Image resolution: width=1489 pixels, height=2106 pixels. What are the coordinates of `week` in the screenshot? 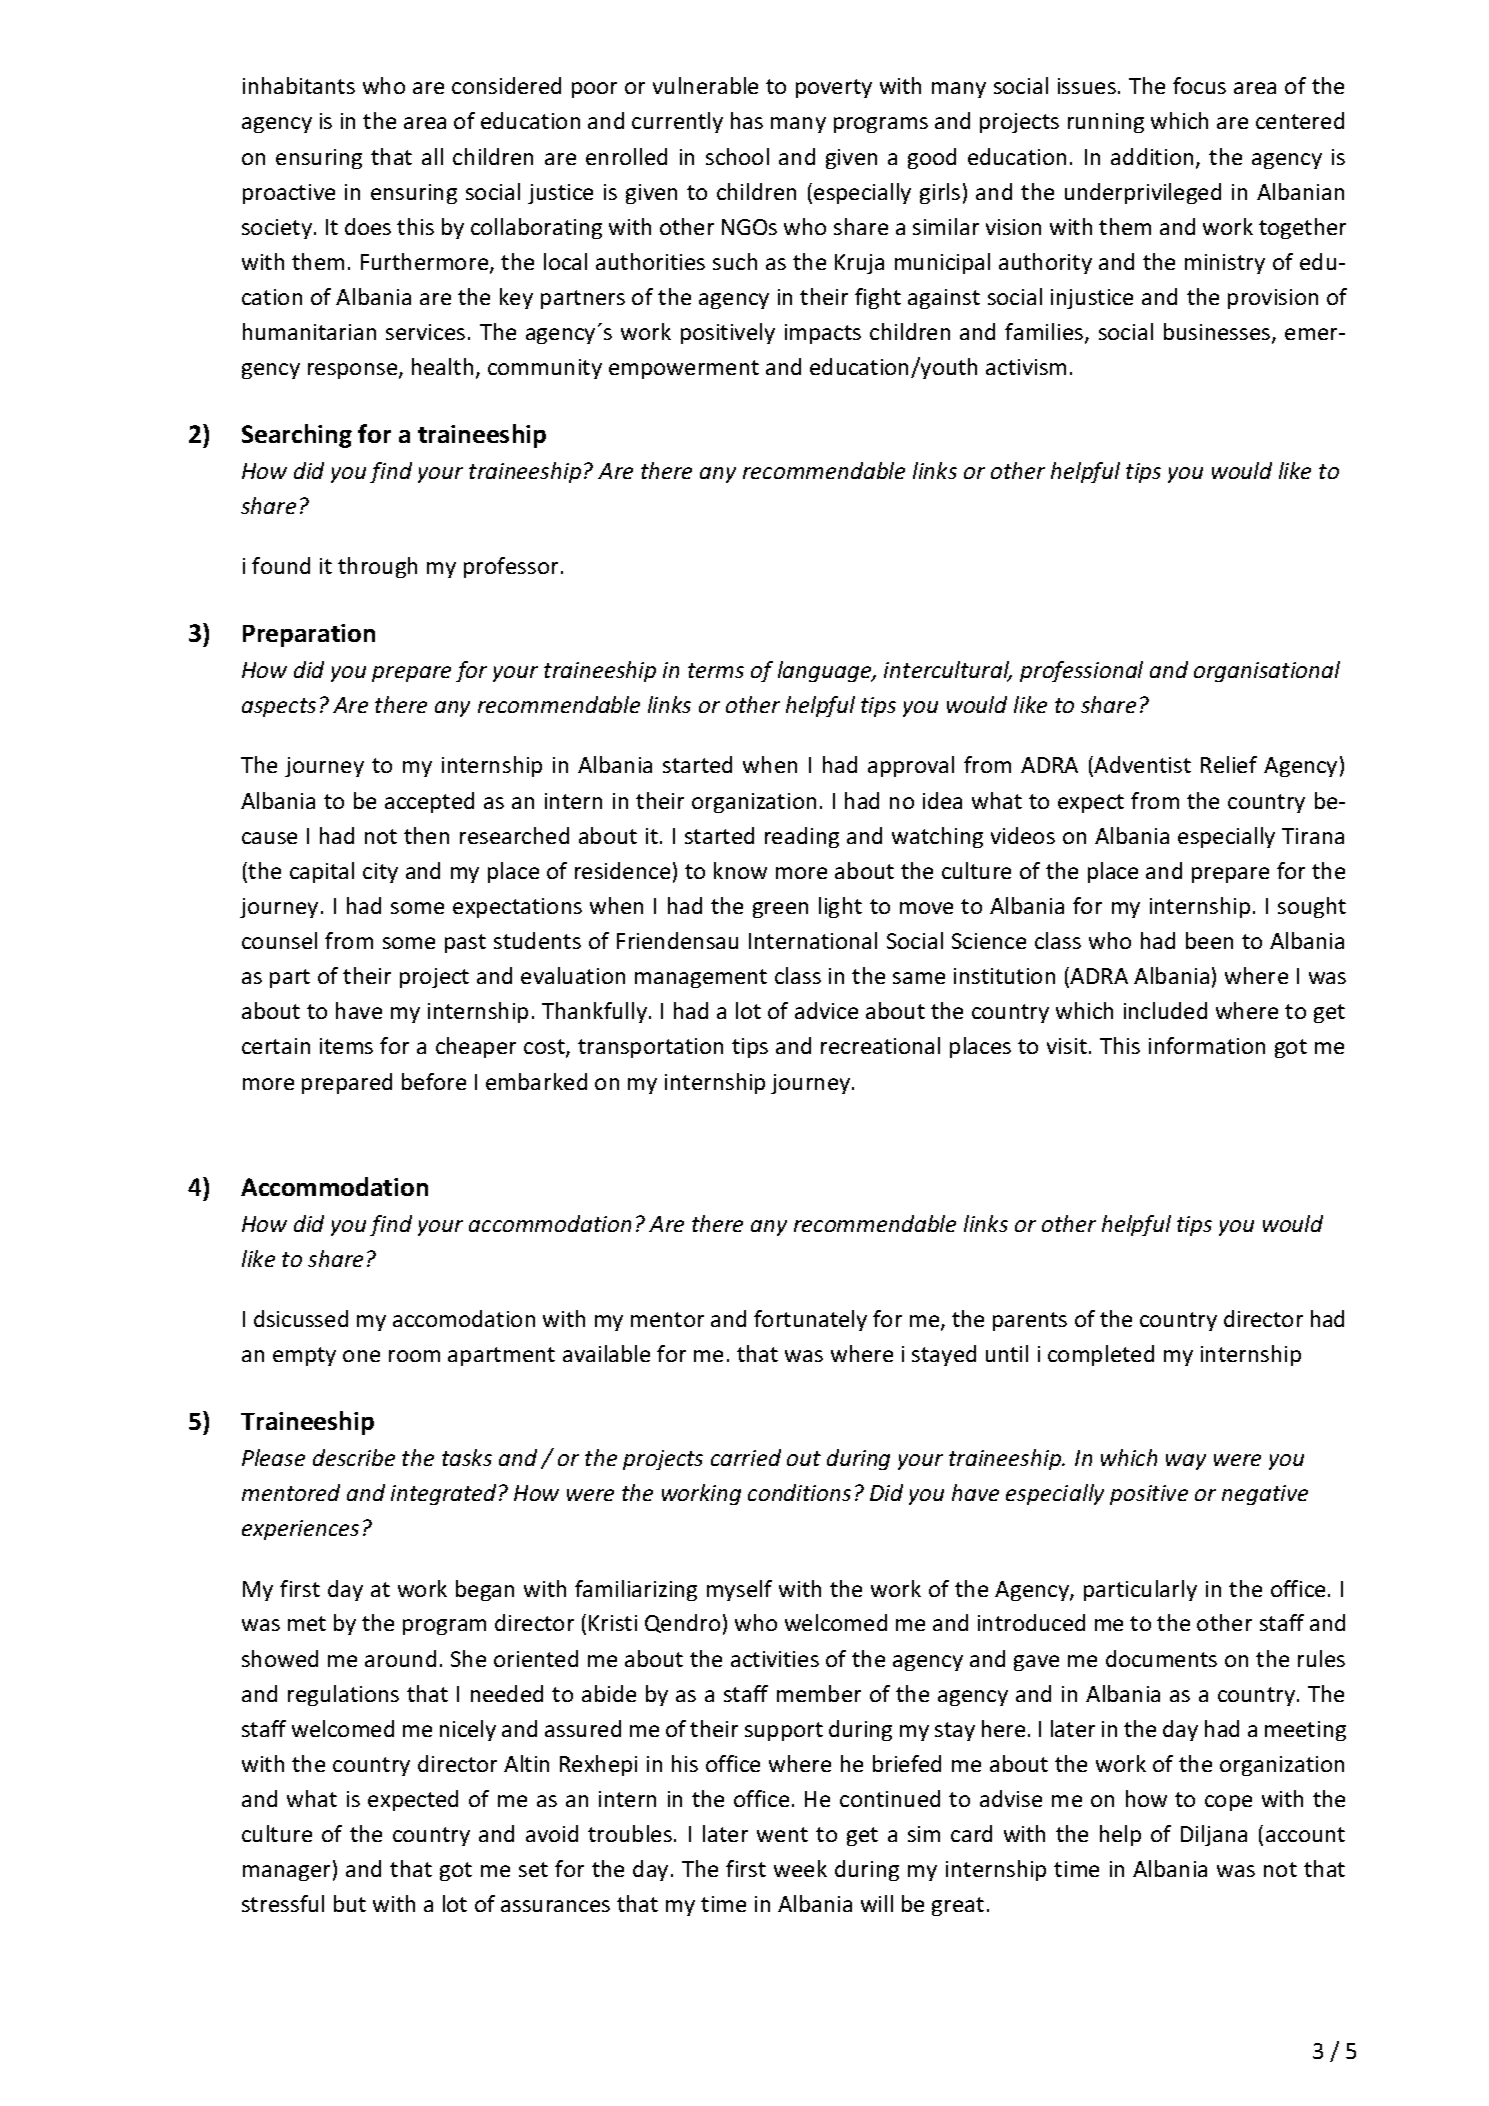 It's located at (800, 1868).
